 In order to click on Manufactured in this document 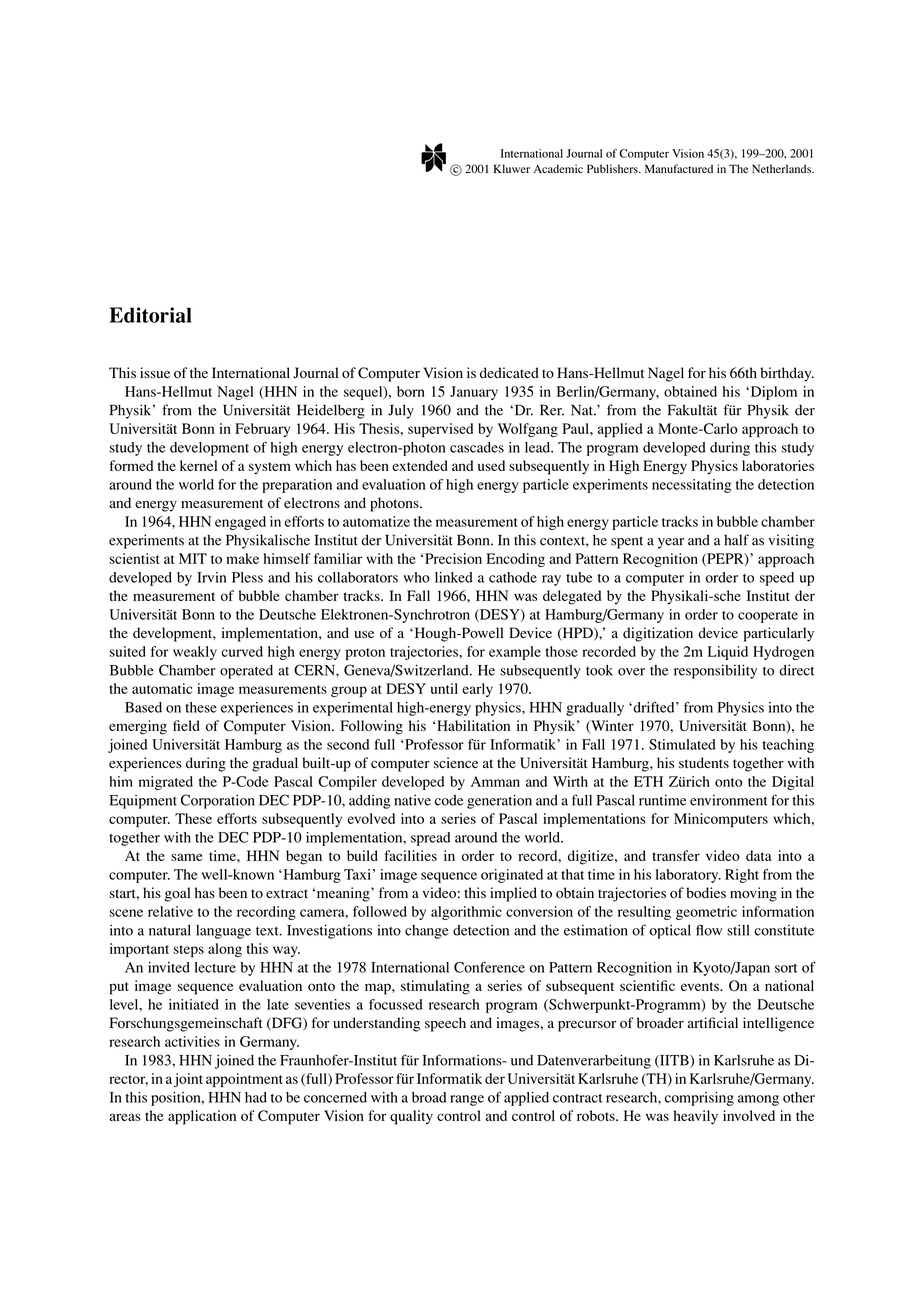, I will do `click(679, 168)`.
